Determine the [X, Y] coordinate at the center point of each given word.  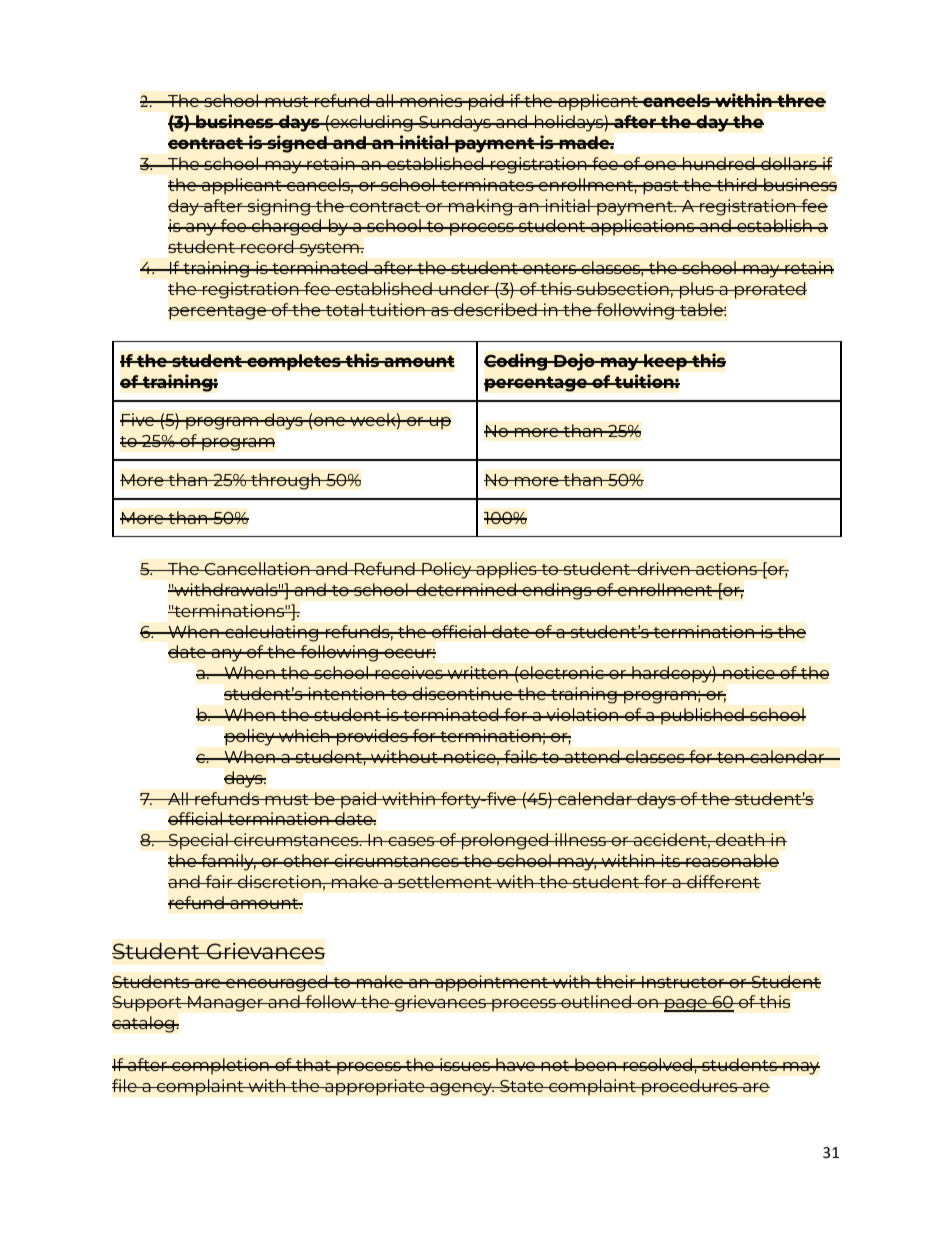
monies [431, 100]
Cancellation [257, 568]
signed [297, 144]
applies [506, 570]
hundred [719, 163]
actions [726, 568]
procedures [690, 1087]
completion [220, 1066]
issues [465, 1064]
